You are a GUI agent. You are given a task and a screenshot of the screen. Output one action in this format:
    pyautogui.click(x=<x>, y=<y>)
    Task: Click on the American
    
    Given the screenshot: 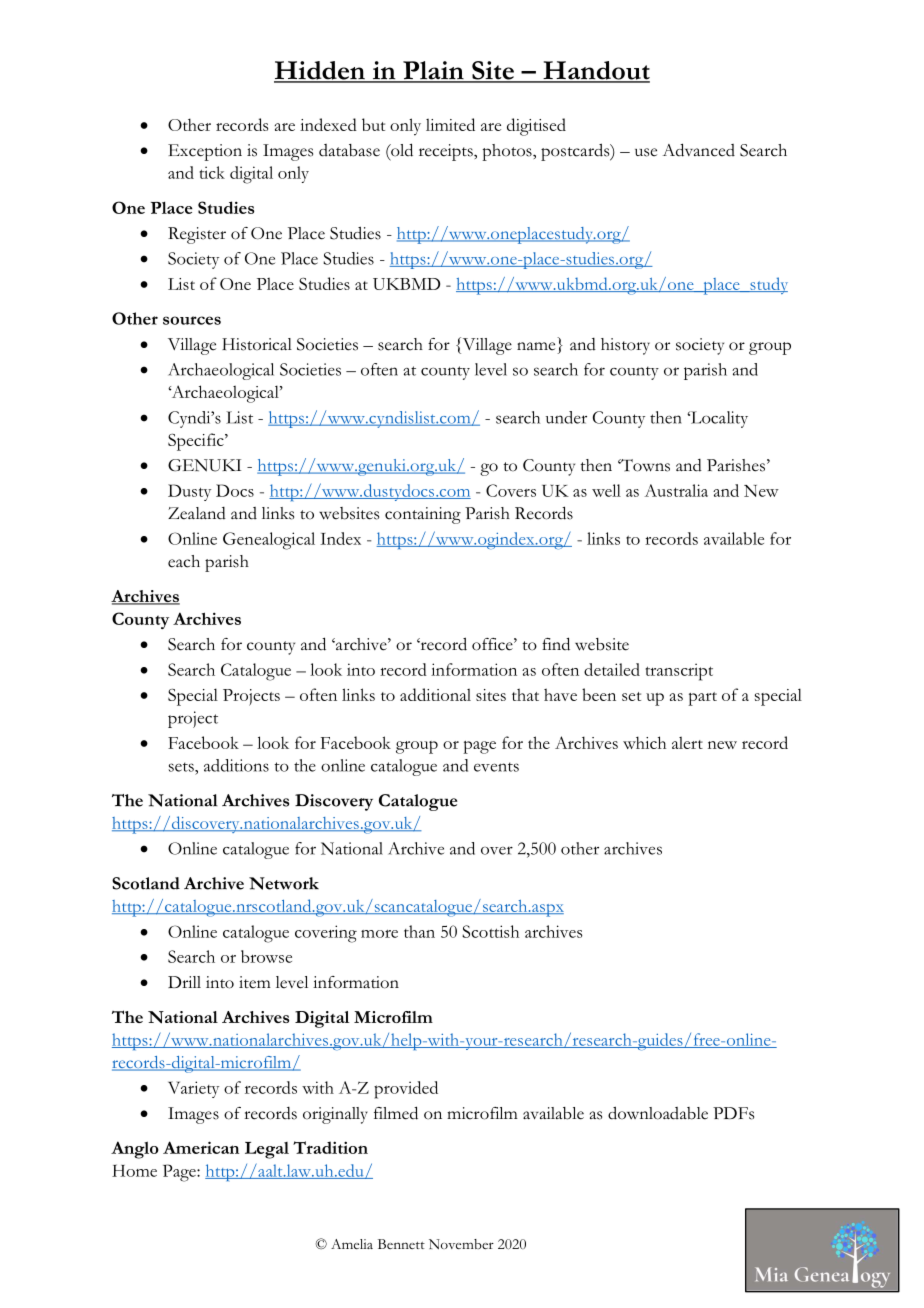 What is the action you would take?
    pyautogui.click(x=201, y=1147)
